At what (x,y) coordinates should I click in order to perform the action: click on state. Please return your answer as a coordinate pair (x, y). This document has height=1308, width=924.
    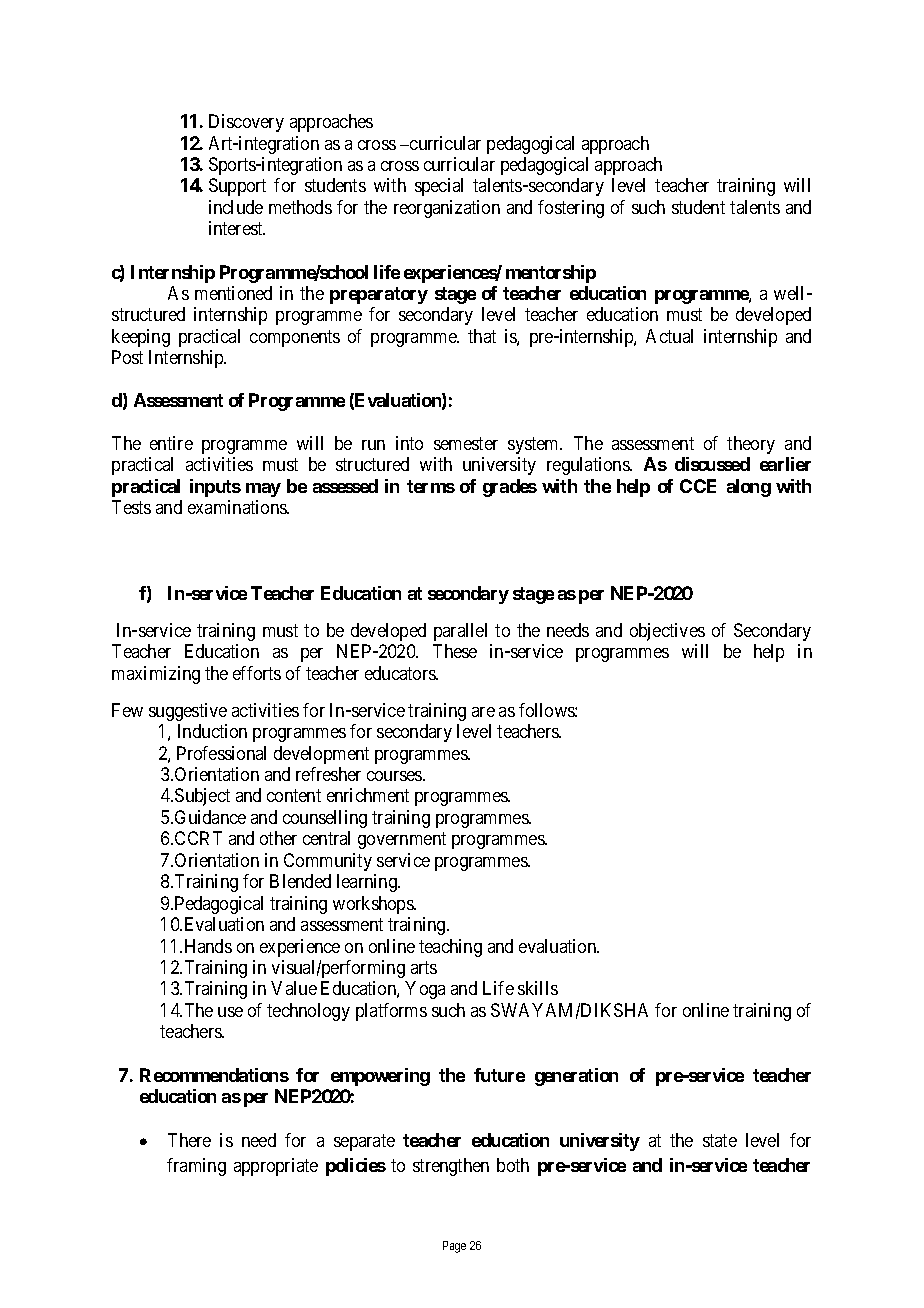
    Looking at the image, I should click on (720, 1140).
